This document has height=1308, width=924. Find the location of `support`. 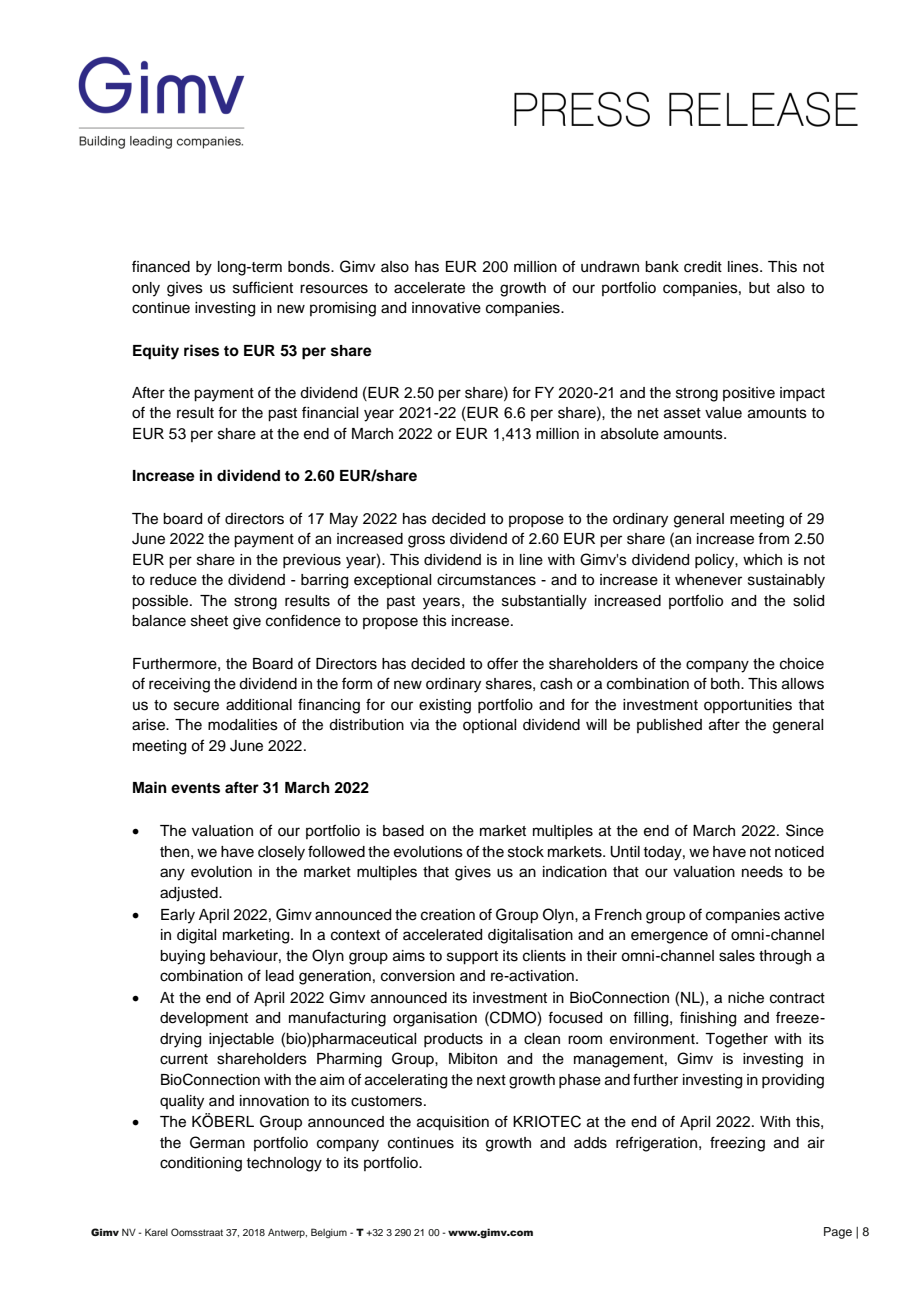

support is located at coordinates (472, 958).
